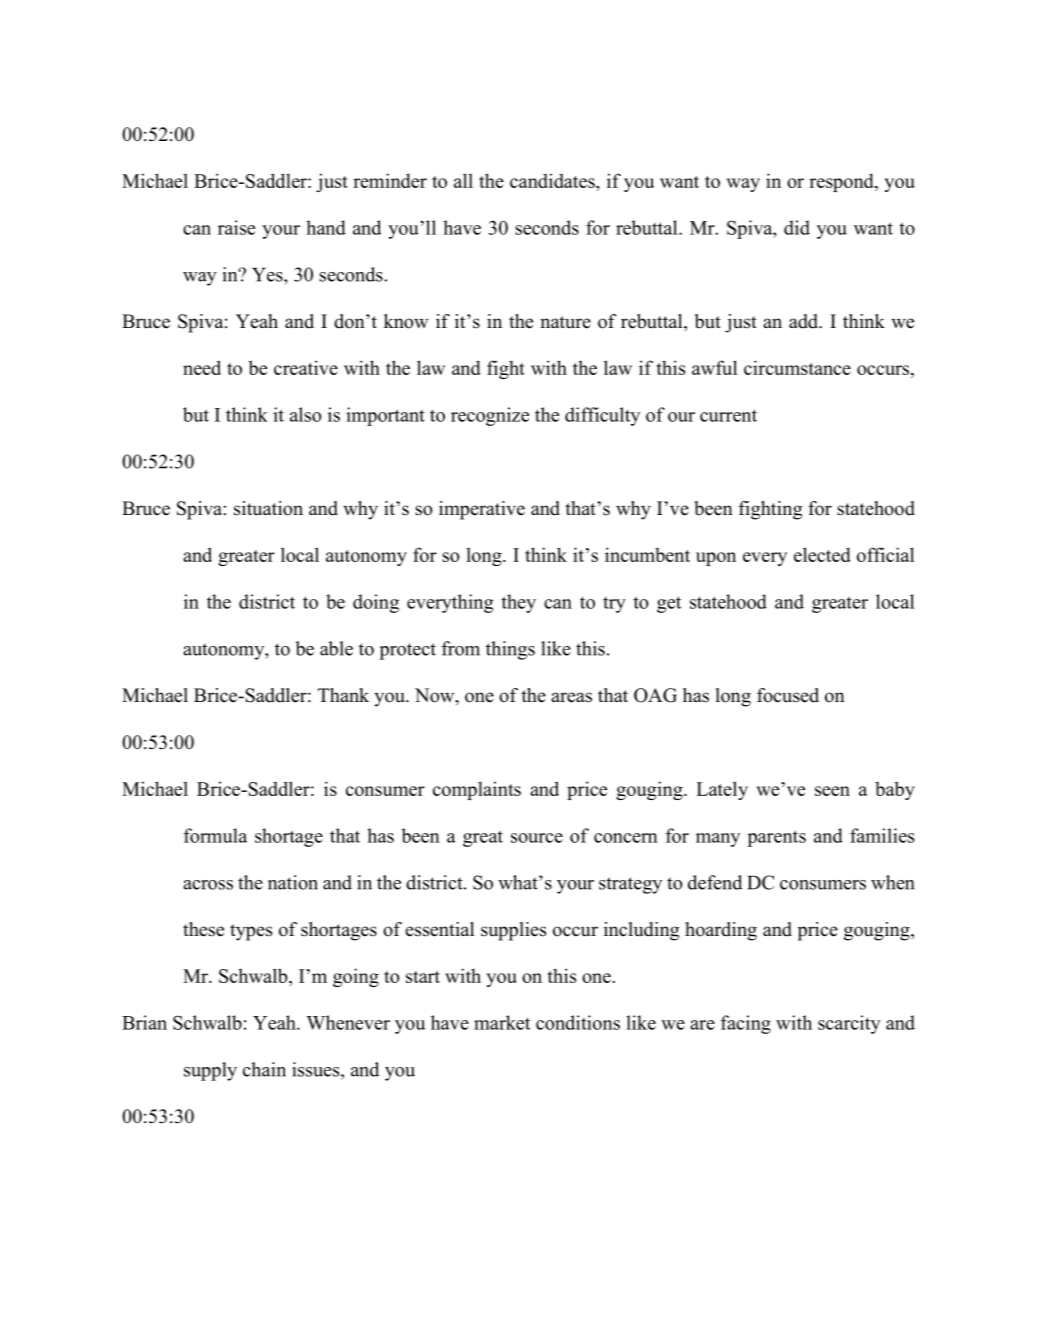  What do you see at coordinates (832, 791) in the page?
I see `seen` at bounding box center [832, 791].
